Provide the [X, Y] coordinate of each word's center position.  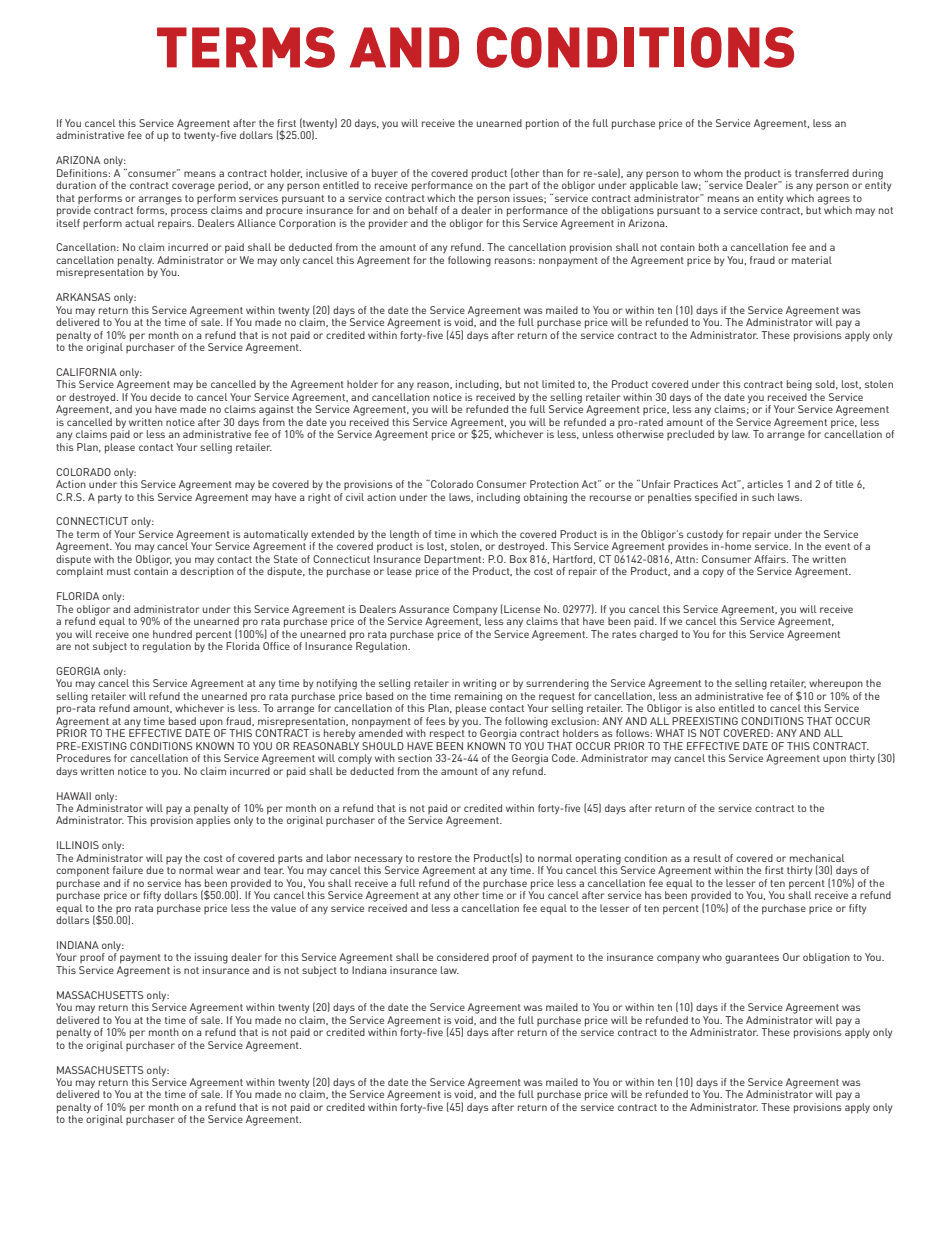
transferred [822, 173]
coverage [193, 187]
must [119, 571]
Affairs [771, 559]
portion [542, 124]
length [404, 536]
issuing [211, 958]
